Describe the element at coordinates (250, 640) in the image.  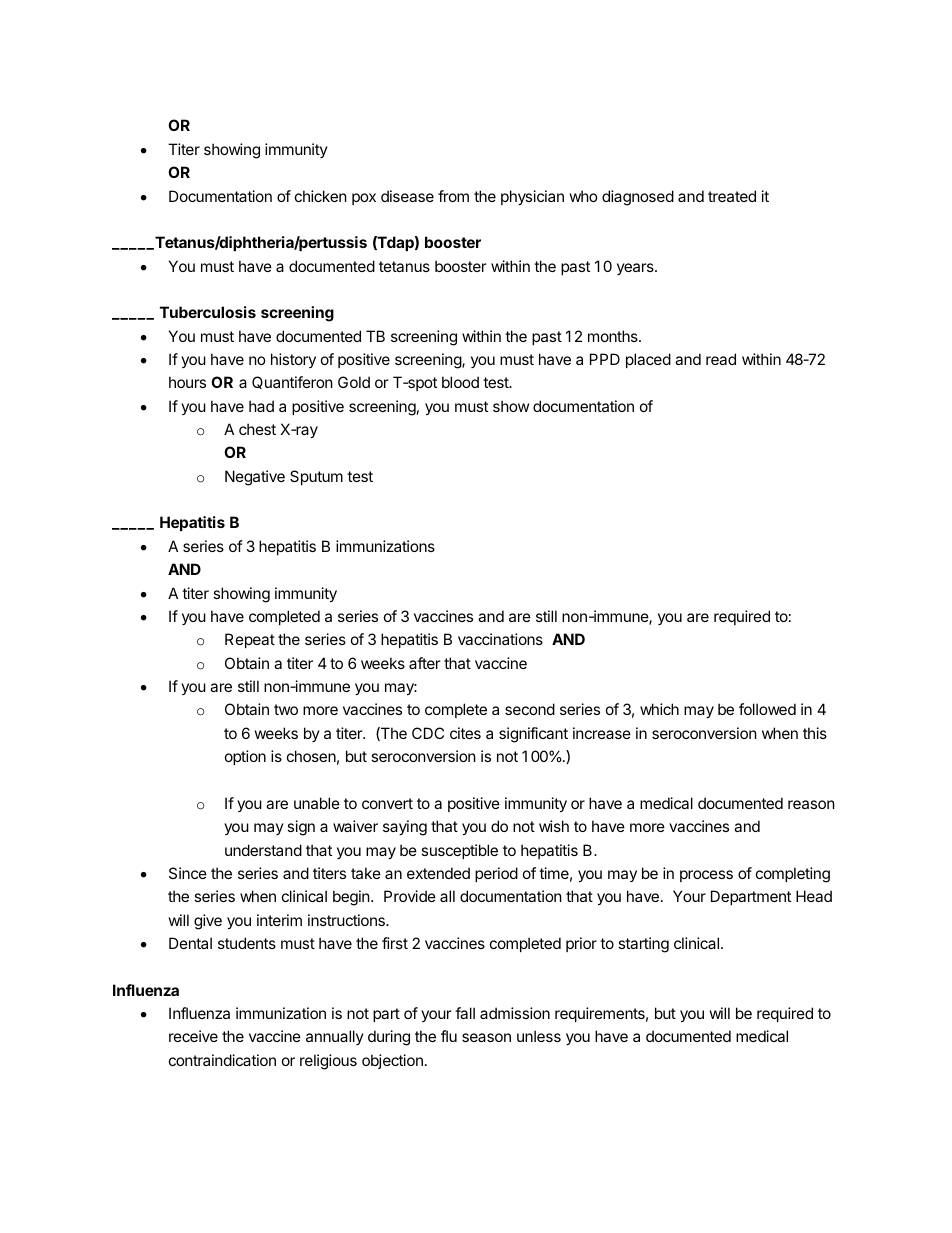
I see `Repeat` at that location.
